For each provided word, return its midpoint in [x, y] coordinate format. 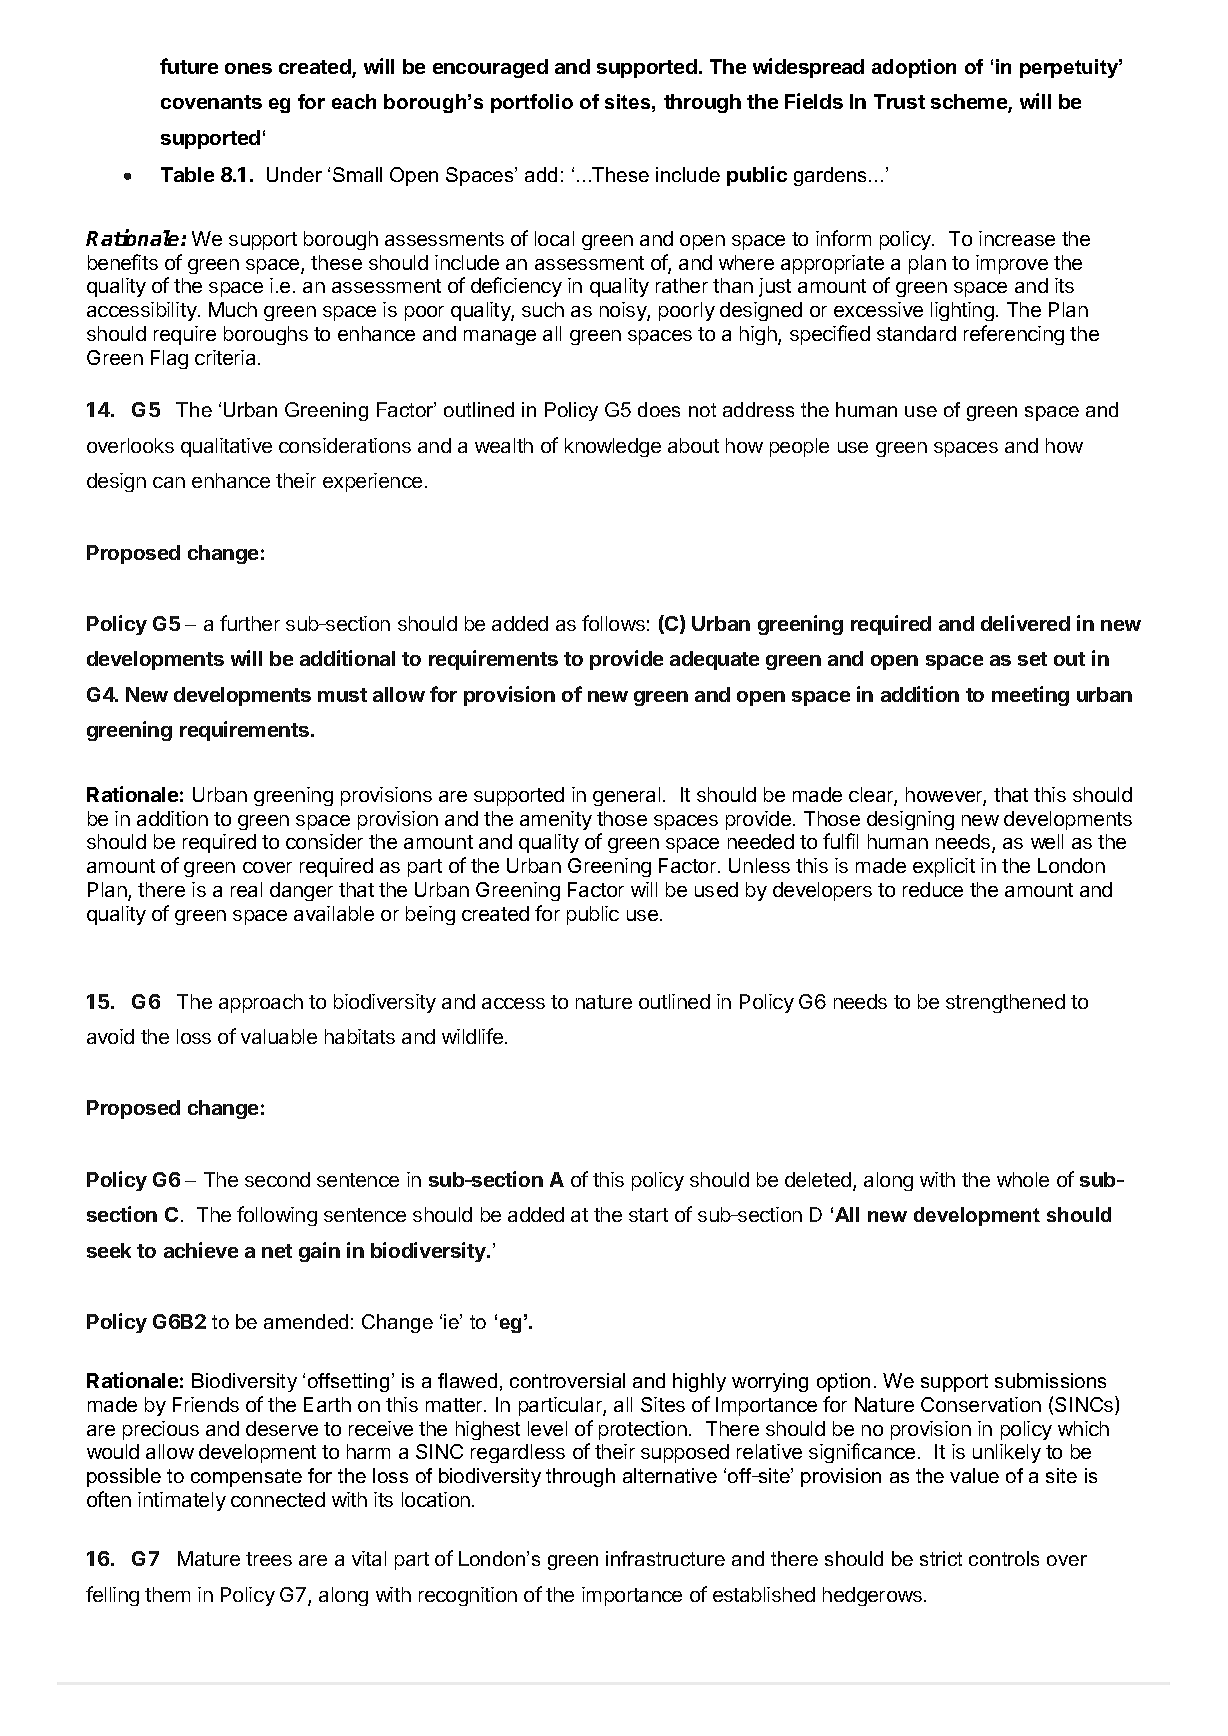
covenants [211, 102]
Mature [209, 1558]
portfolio [532, 103]
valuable [279, 1036]
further [250, 623]
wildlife [472, 1036]
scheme [970, 103]
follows [613, 623]
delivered [1025, 623]
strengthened [1005, 1003]
